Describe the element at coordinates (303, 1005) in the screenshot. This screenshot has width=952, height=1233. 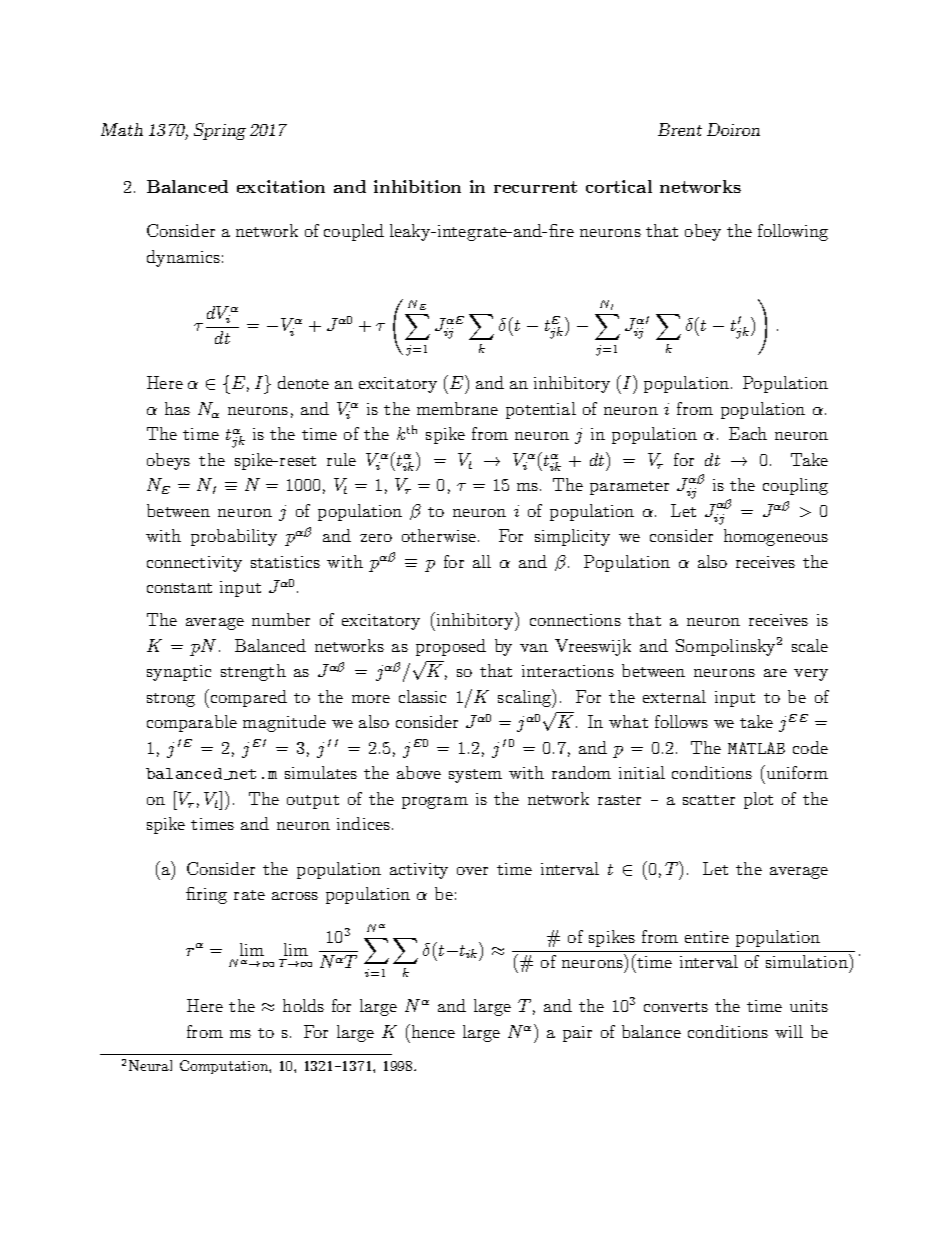
I see `holds` at that location.
